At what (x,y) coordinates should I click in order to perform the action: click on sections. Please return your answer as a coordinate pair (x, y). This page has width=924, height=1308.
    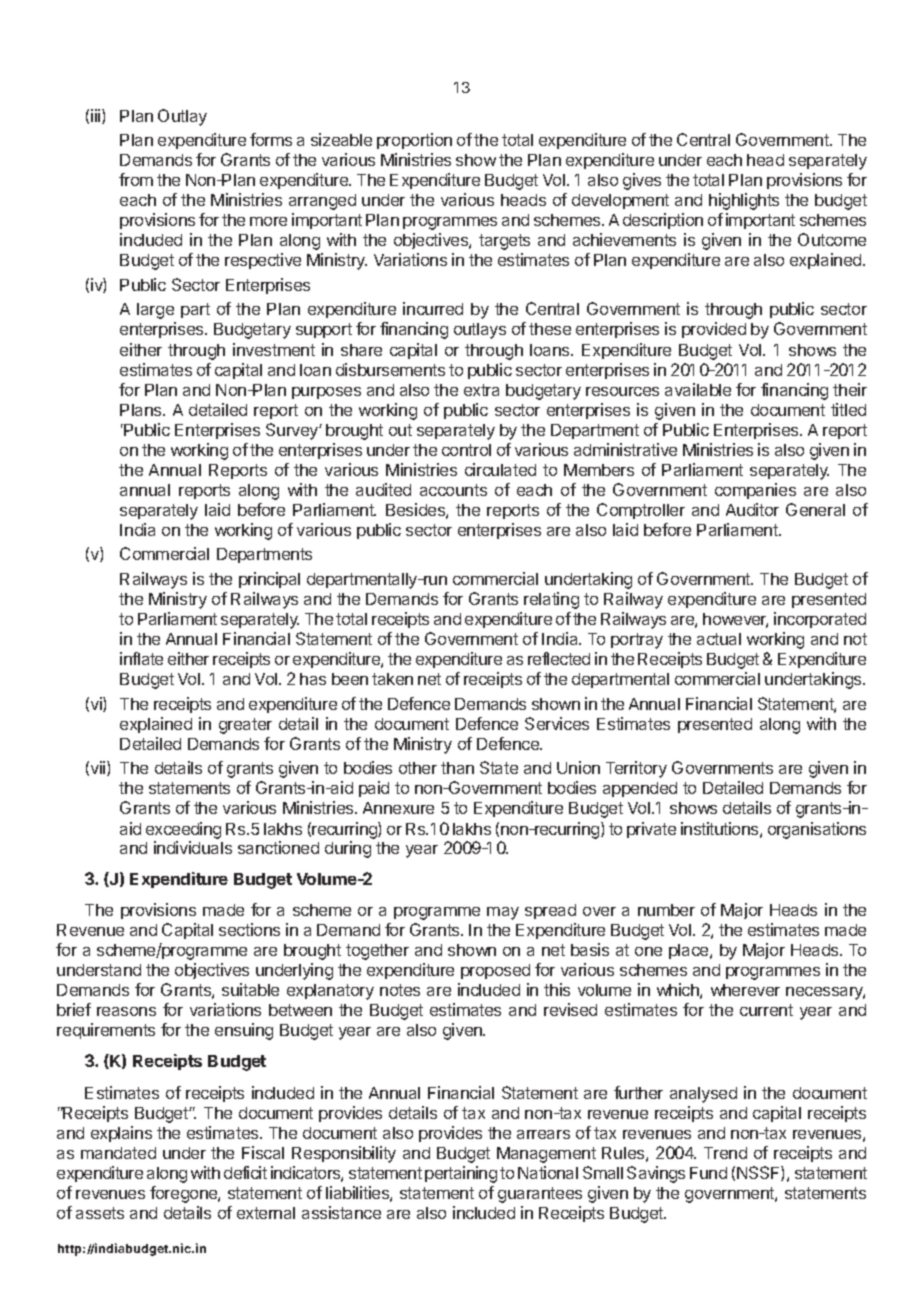
    Looking at the image, I should click on (249, 929).
